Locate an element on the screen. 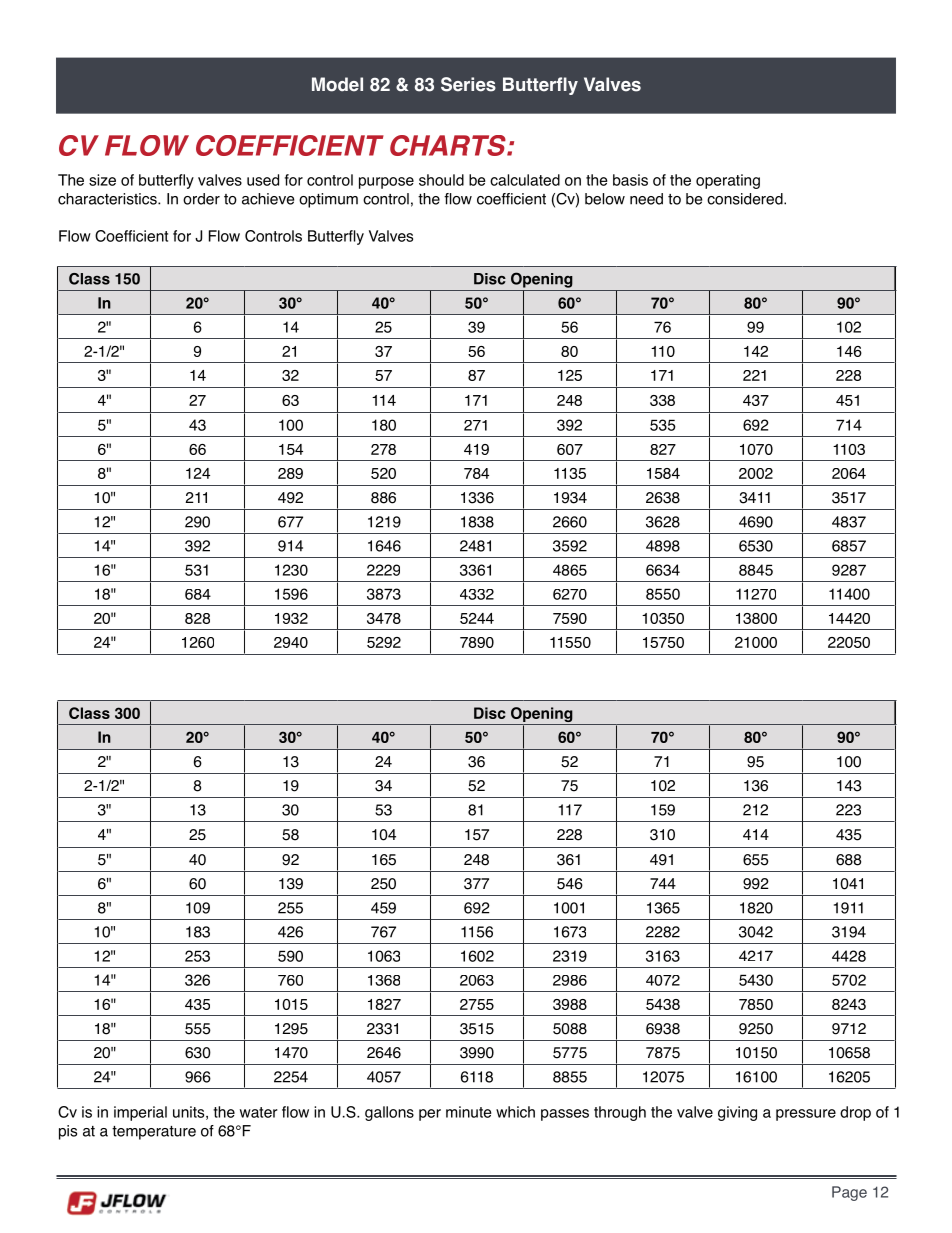 The height and width of the screenshot is (1233, 952). considered is located at coordinates (746, 199).
